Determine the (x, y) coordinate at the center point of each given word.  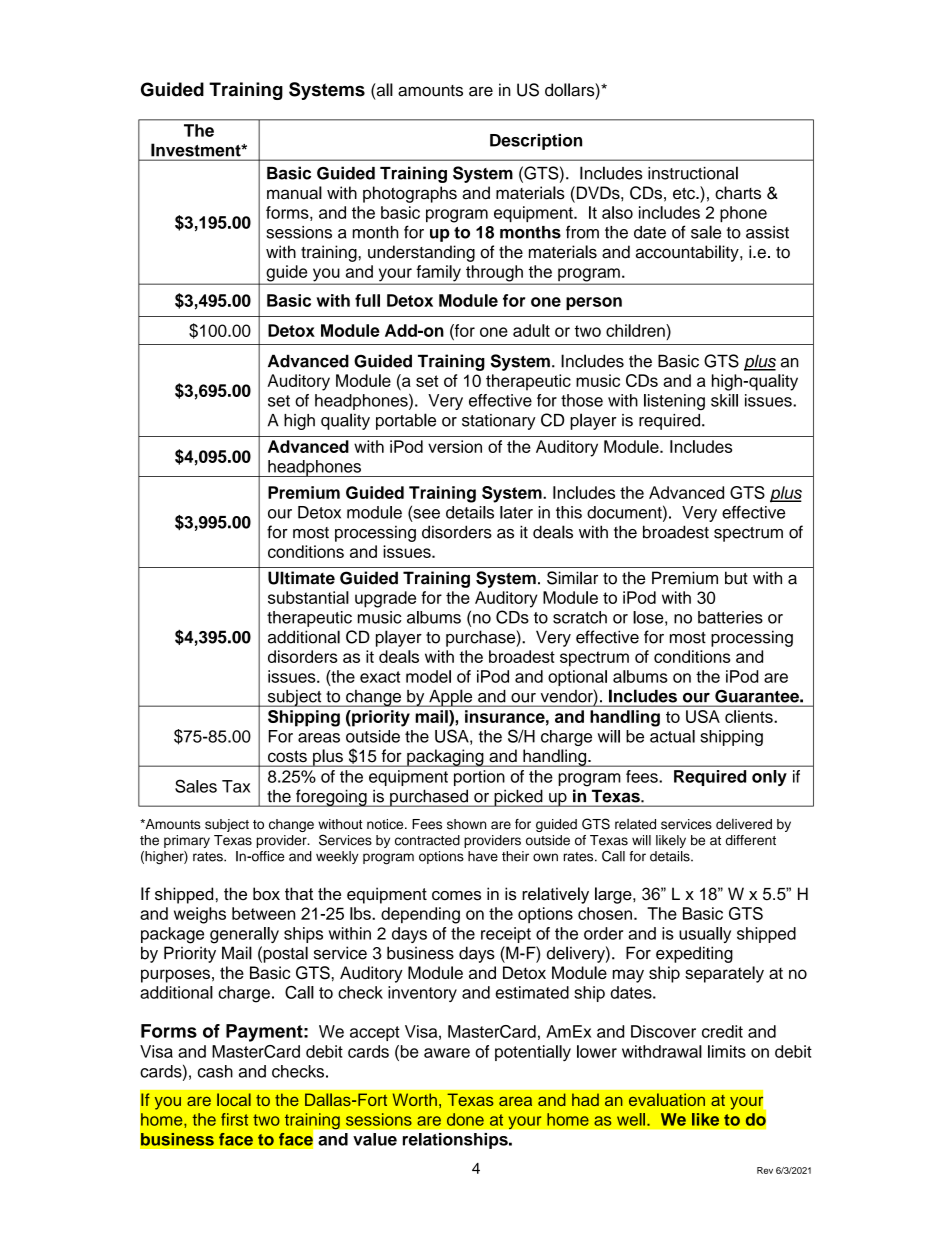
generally (244, 935)
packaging (445, 758)
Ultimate (301, 578)
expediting (694, 954)
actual (672, 736)
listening (674, 402)
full (367, 300)
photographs (410, 194)
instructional (693, 173)
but (736, 578)
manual (294, 193)
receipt (506, 935)
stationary (499, 422)
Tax (236, 786)
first (234, 1119)
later (516, 512)
